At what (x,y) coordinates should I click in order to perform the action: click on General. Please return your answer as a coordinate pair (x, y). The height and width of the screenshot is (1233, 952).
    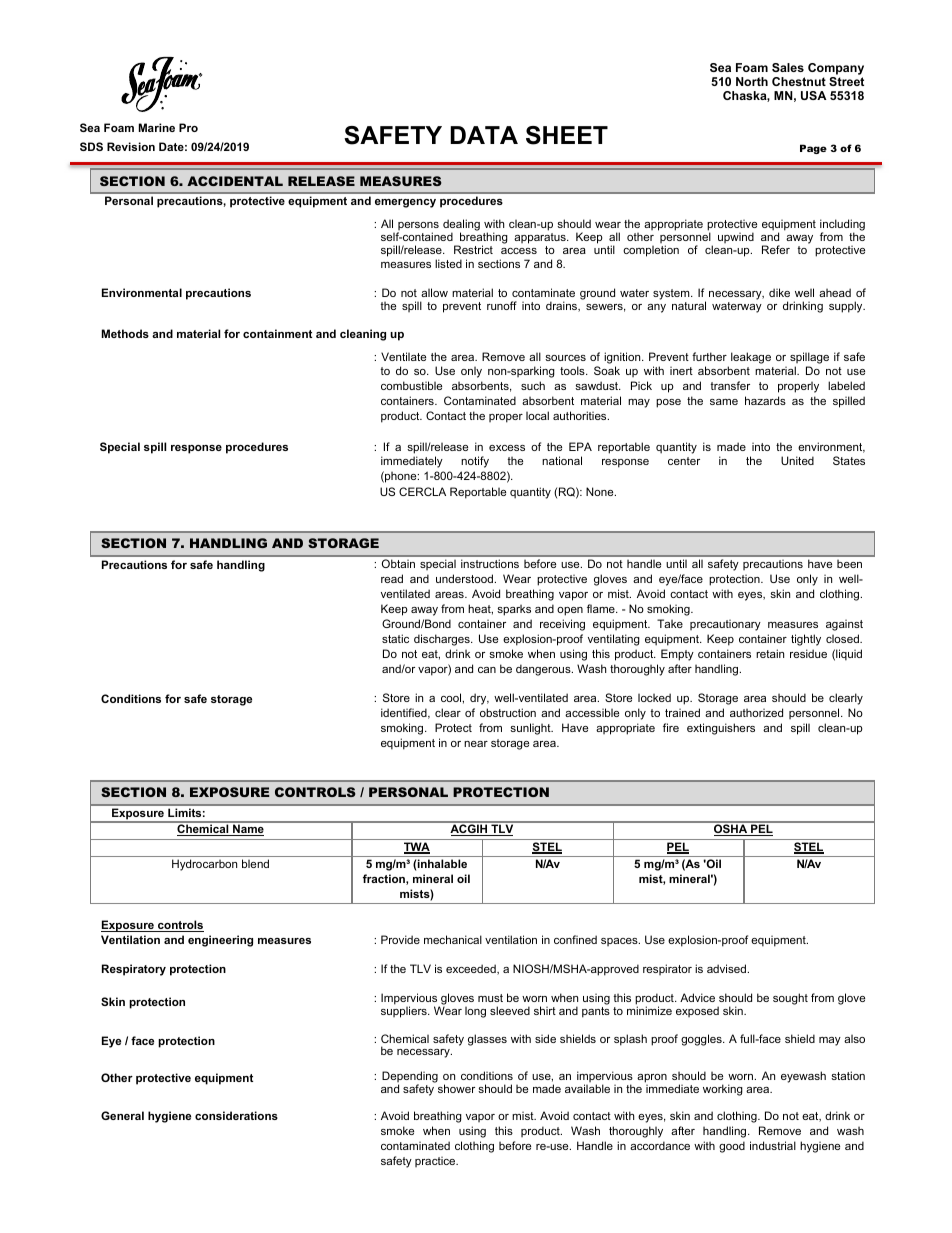
    Looking at the image, I should click on (122, 1115).
